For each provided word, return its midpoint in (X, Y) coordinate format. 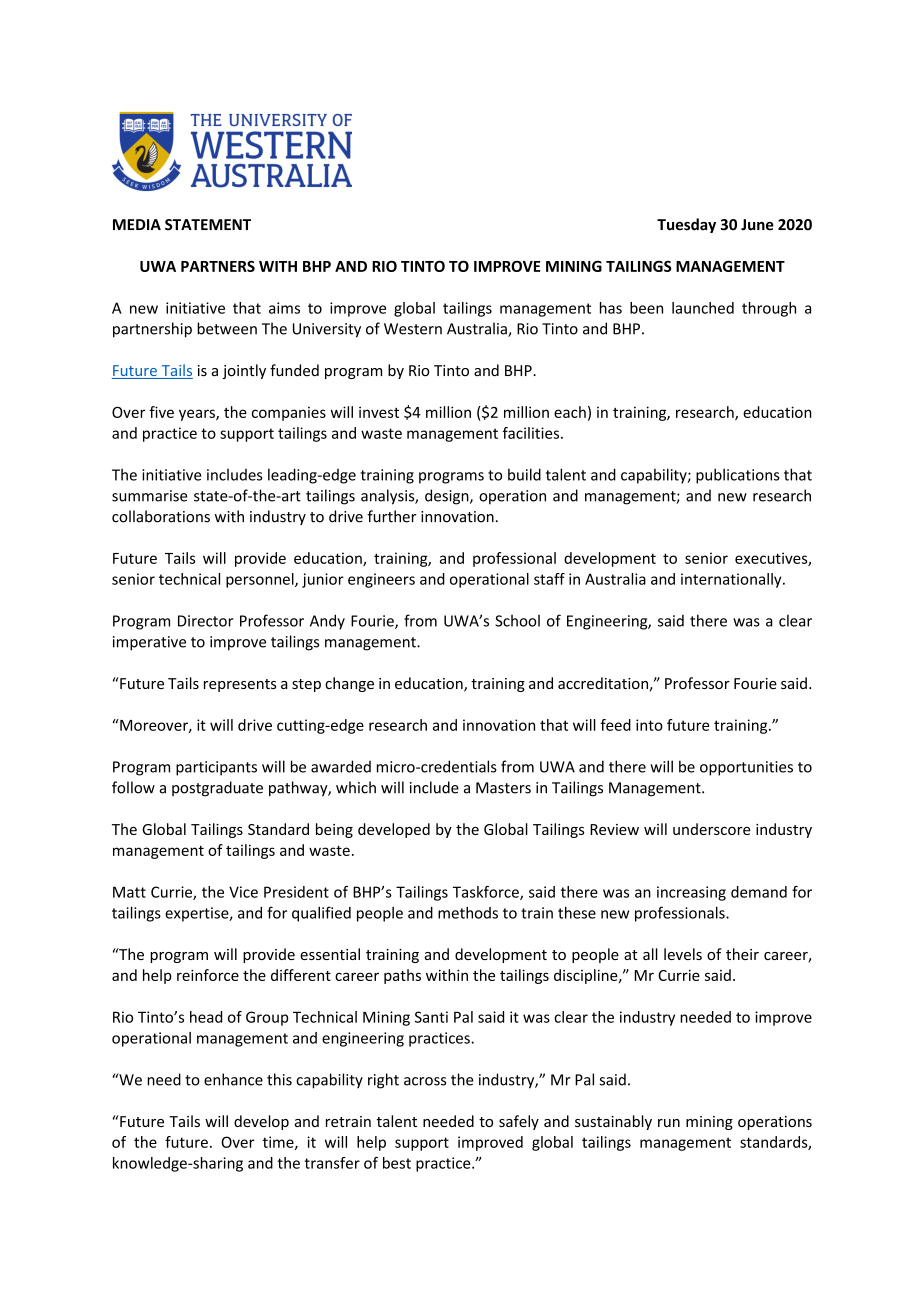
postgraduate (217, 789)
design (448, 497)
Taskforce (487, 893)
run (669, 1123)
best (397, 1163)
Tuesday (686, 225)
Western (413, 329)
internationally (732, 580)
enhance (233, 1079)
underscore (711, 829)
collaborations (161, 516)
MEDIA (137, 224)
